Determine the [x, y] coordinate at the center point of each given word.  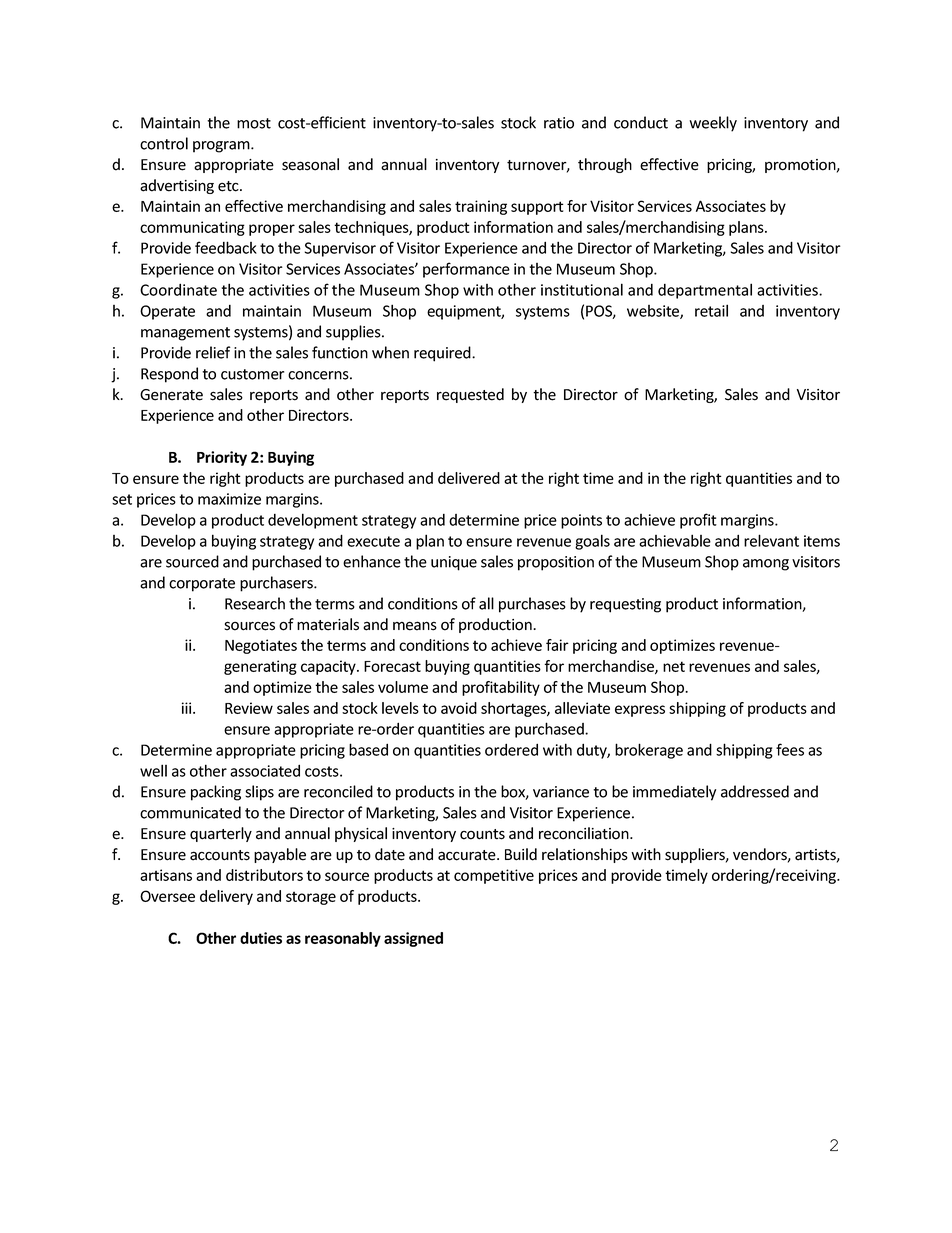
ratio [559, 123]
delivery [226, 897]
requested [470, 395]
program [222, 147]
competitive [494, 876]
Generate [171, 395]
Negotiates [261, 646]
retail [711, 310]
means [415, 626]
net [674, 666]
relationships [585, 855]
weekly [713, 124]
